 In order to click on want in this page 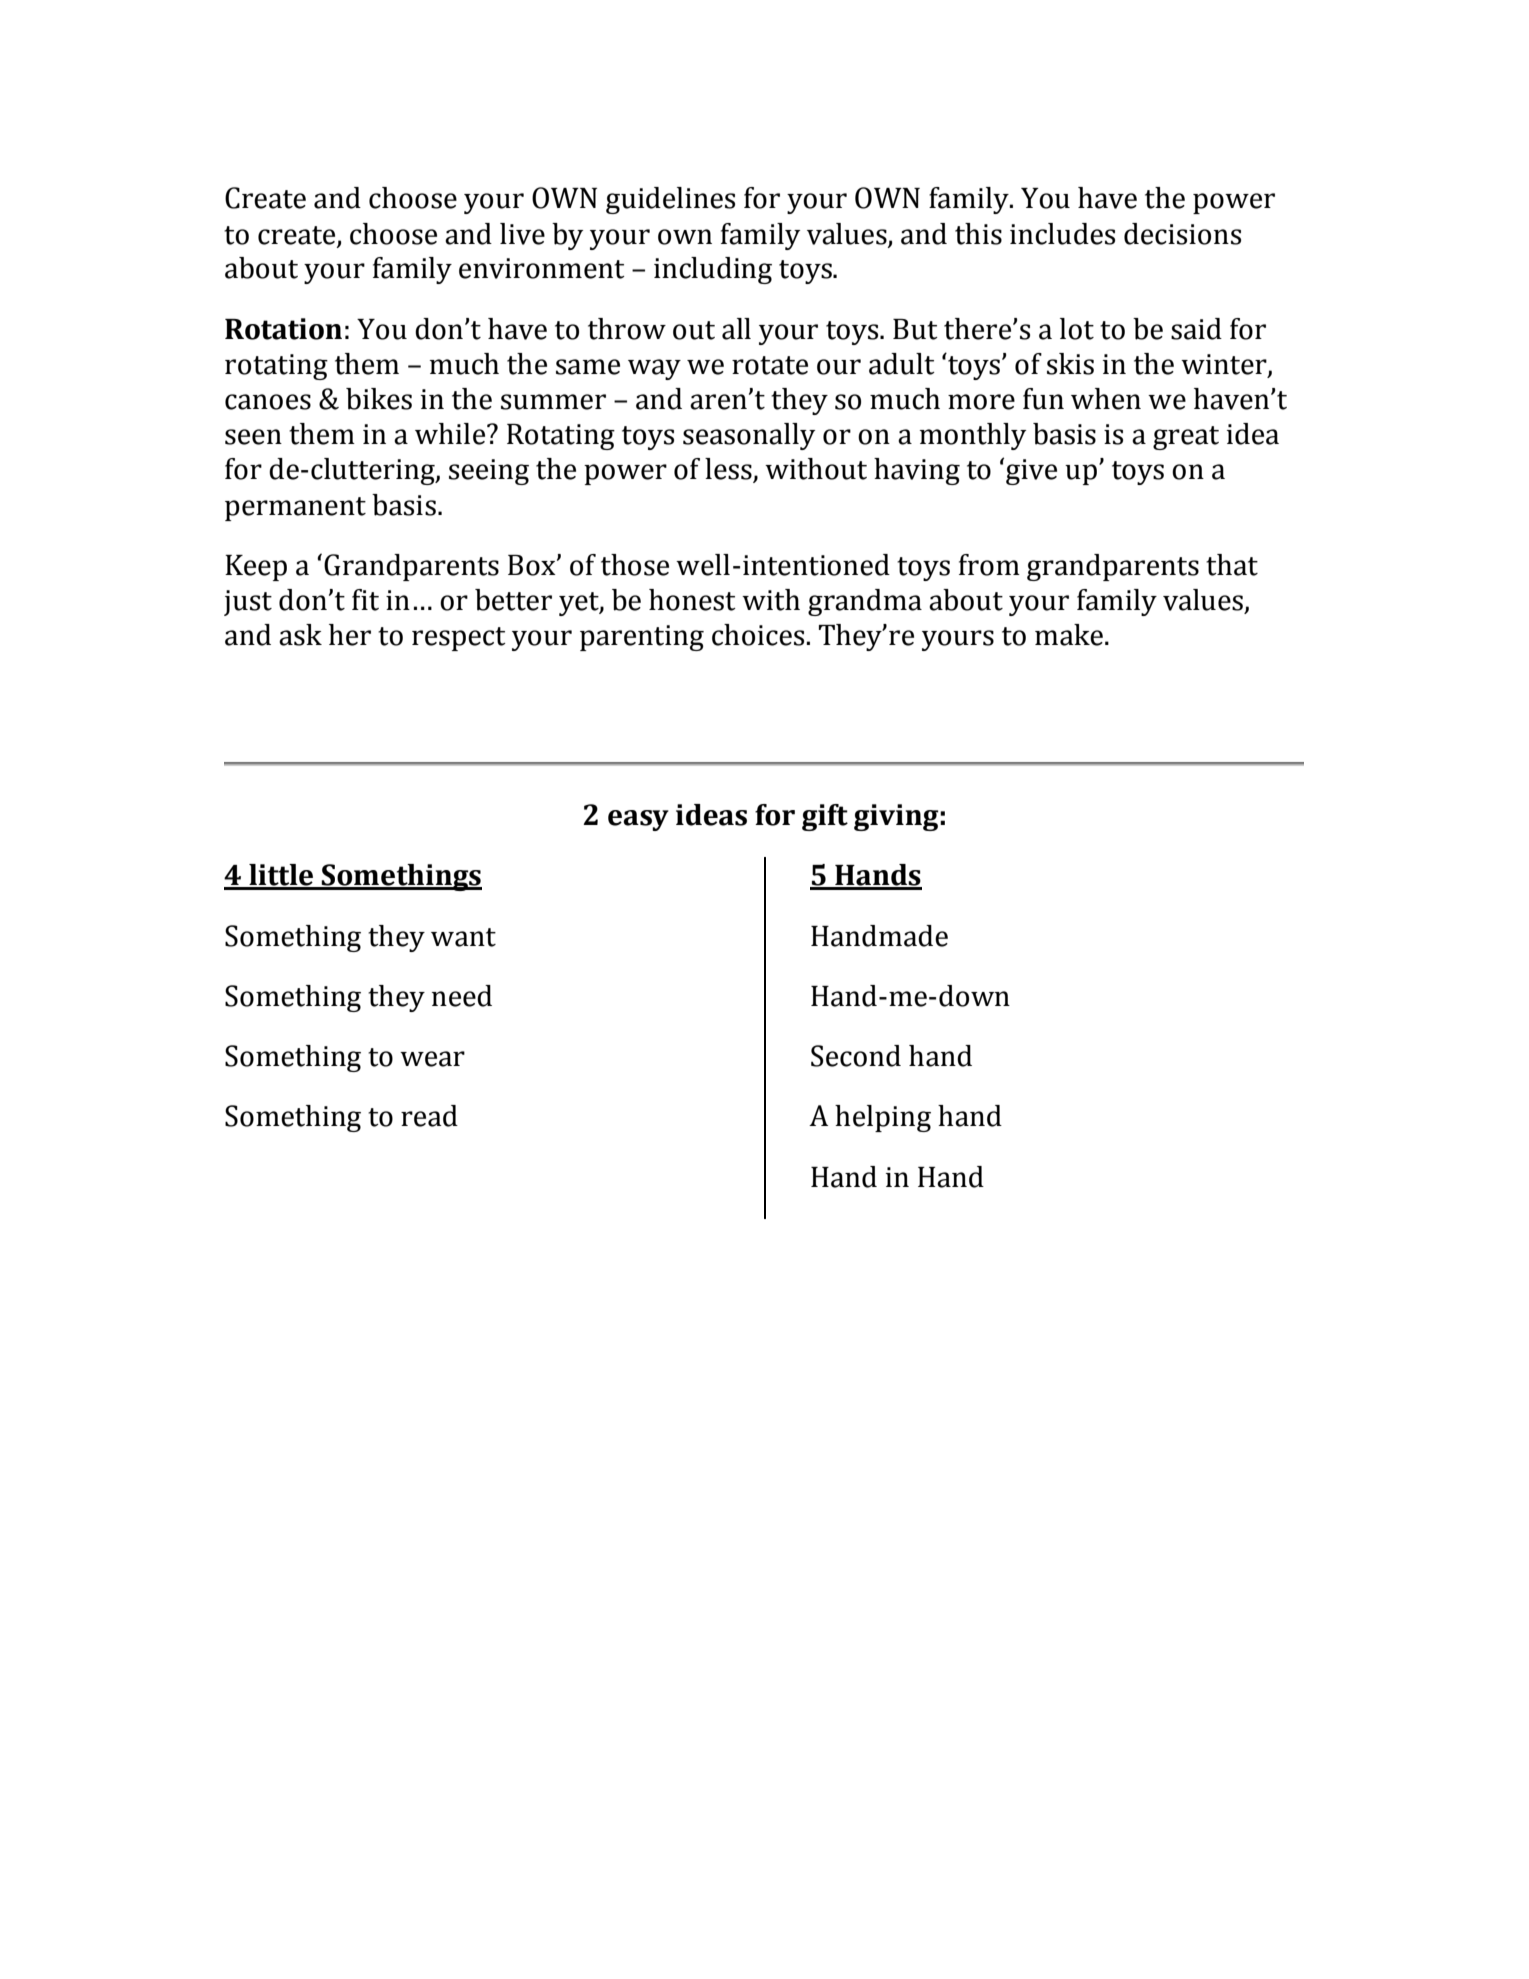, I will do `click(463, 937)`.
